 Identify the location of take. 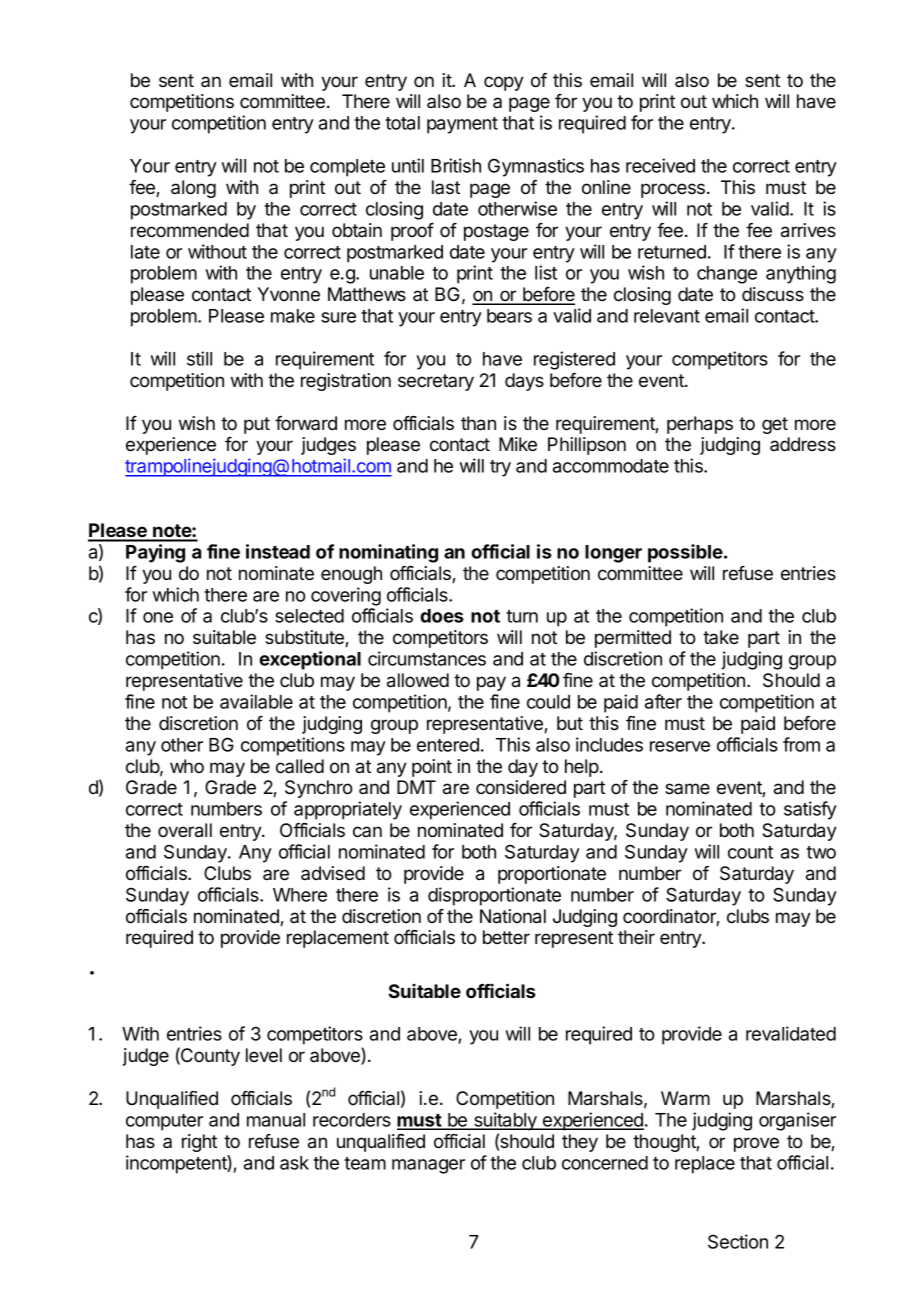
(721, 637).
